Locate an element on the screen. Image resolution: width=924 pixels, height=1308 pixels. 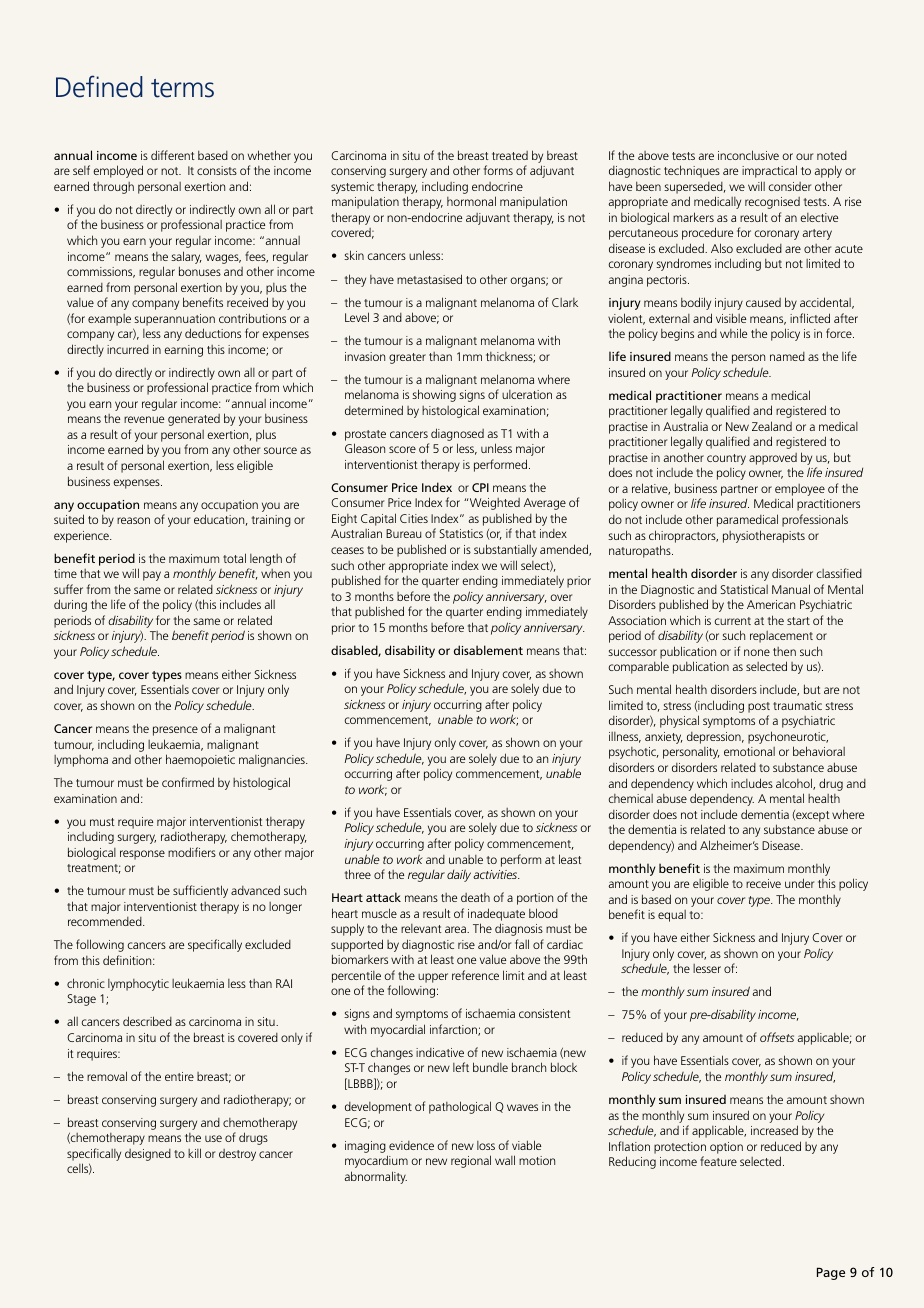
substantially is located at coordinates (505, 550).
